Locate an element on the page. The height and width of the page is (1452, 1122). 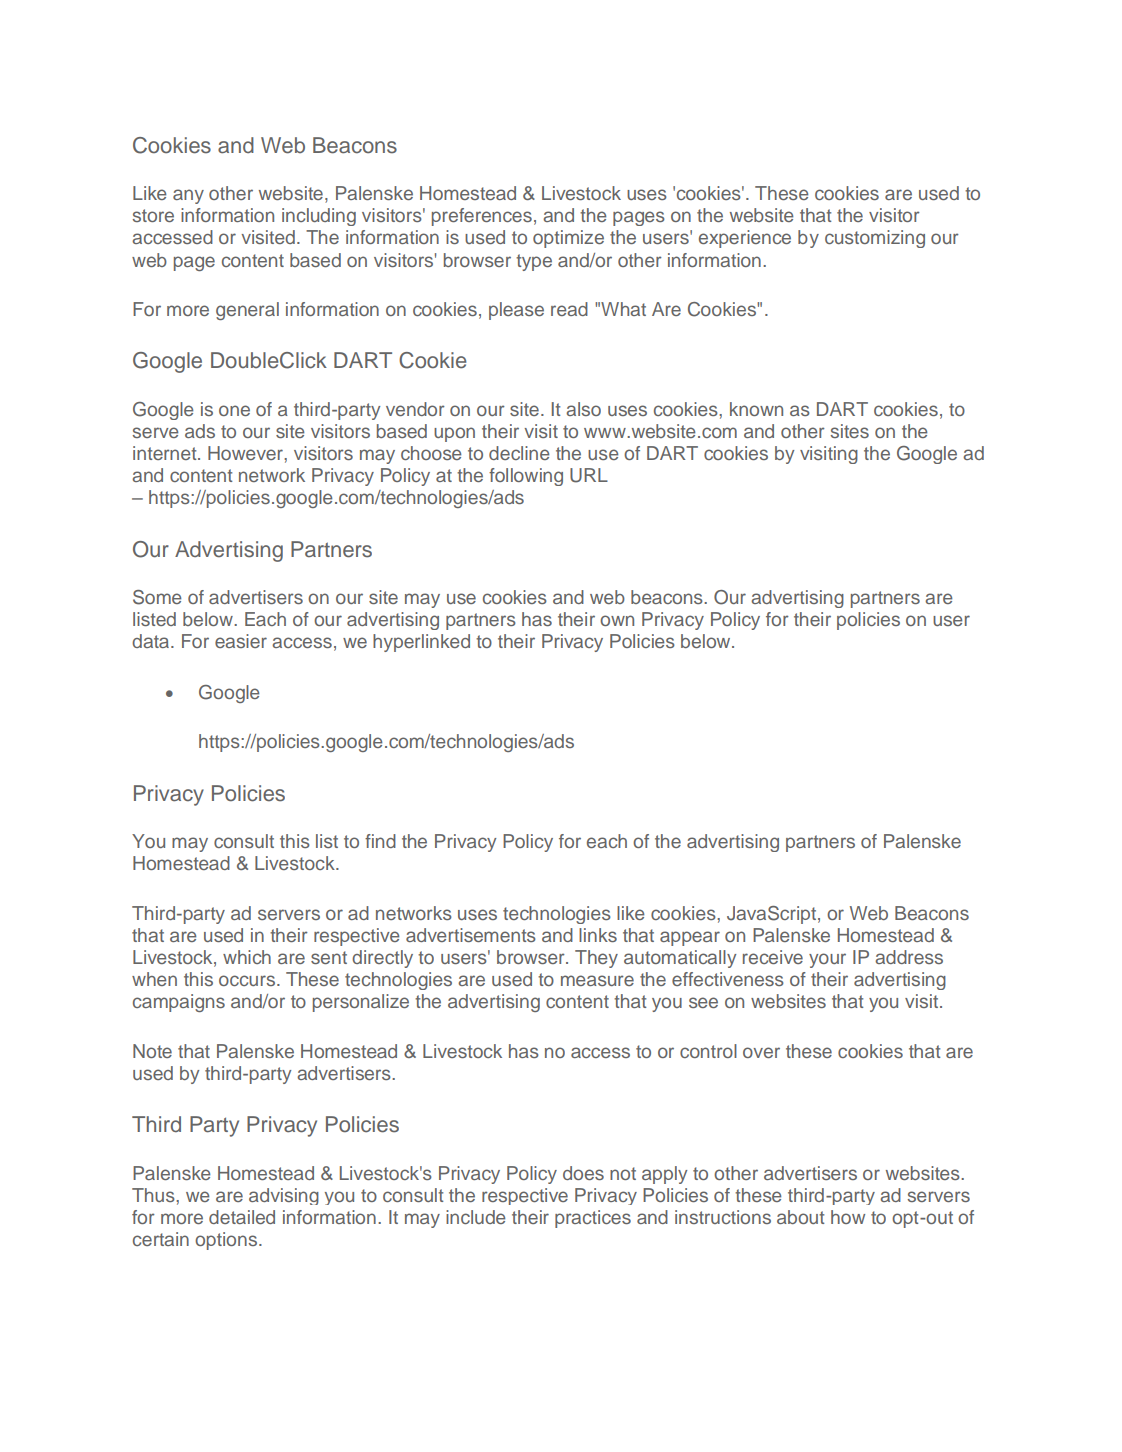
any is located at coordinates (188, 196).
